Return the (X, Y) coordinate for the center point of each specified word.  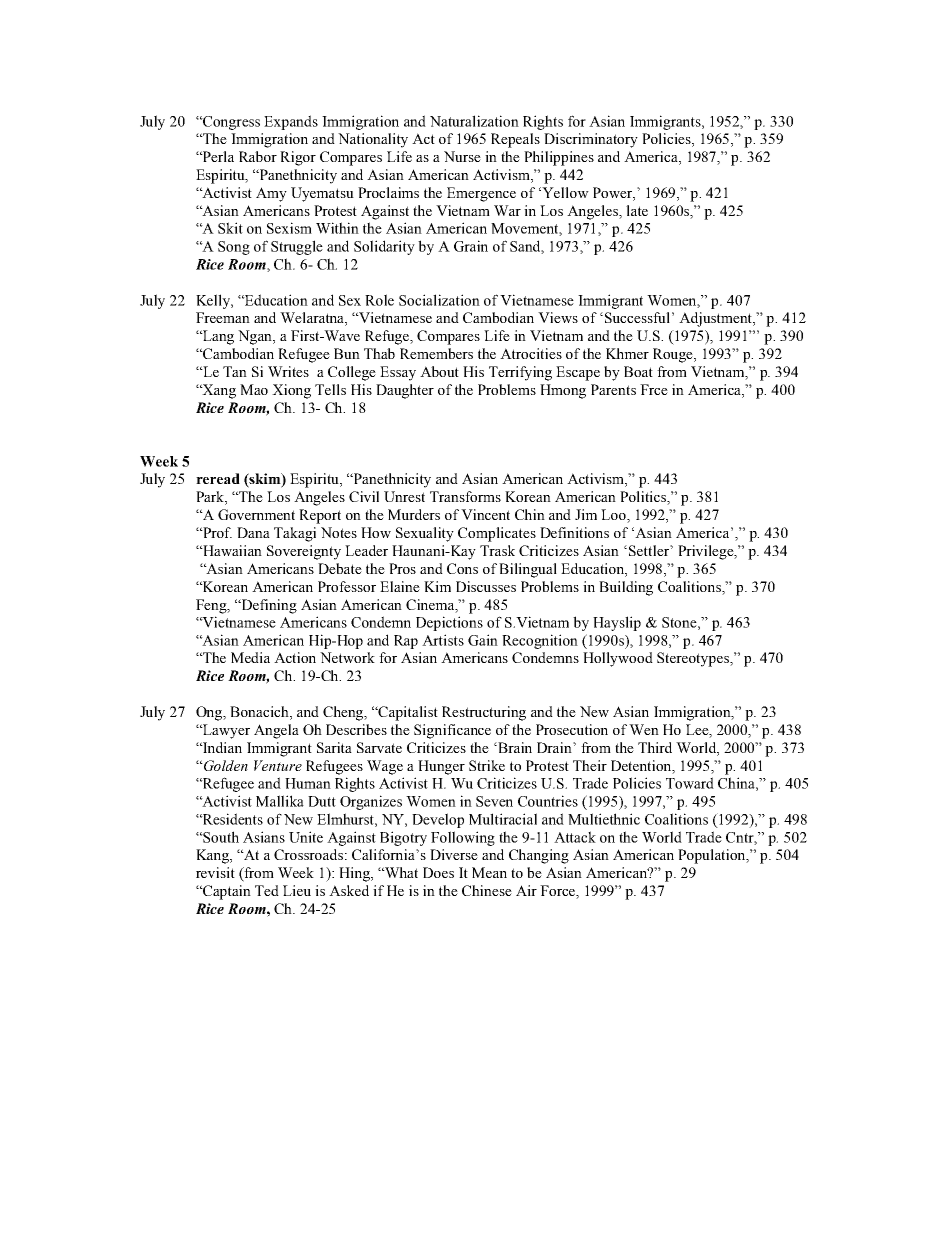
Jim (586, 514)
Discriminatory (591, 140)
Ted (267, 890)
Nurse (462, 156)
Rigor (298, 158)
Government (256, 514)
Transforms (465, 496)
